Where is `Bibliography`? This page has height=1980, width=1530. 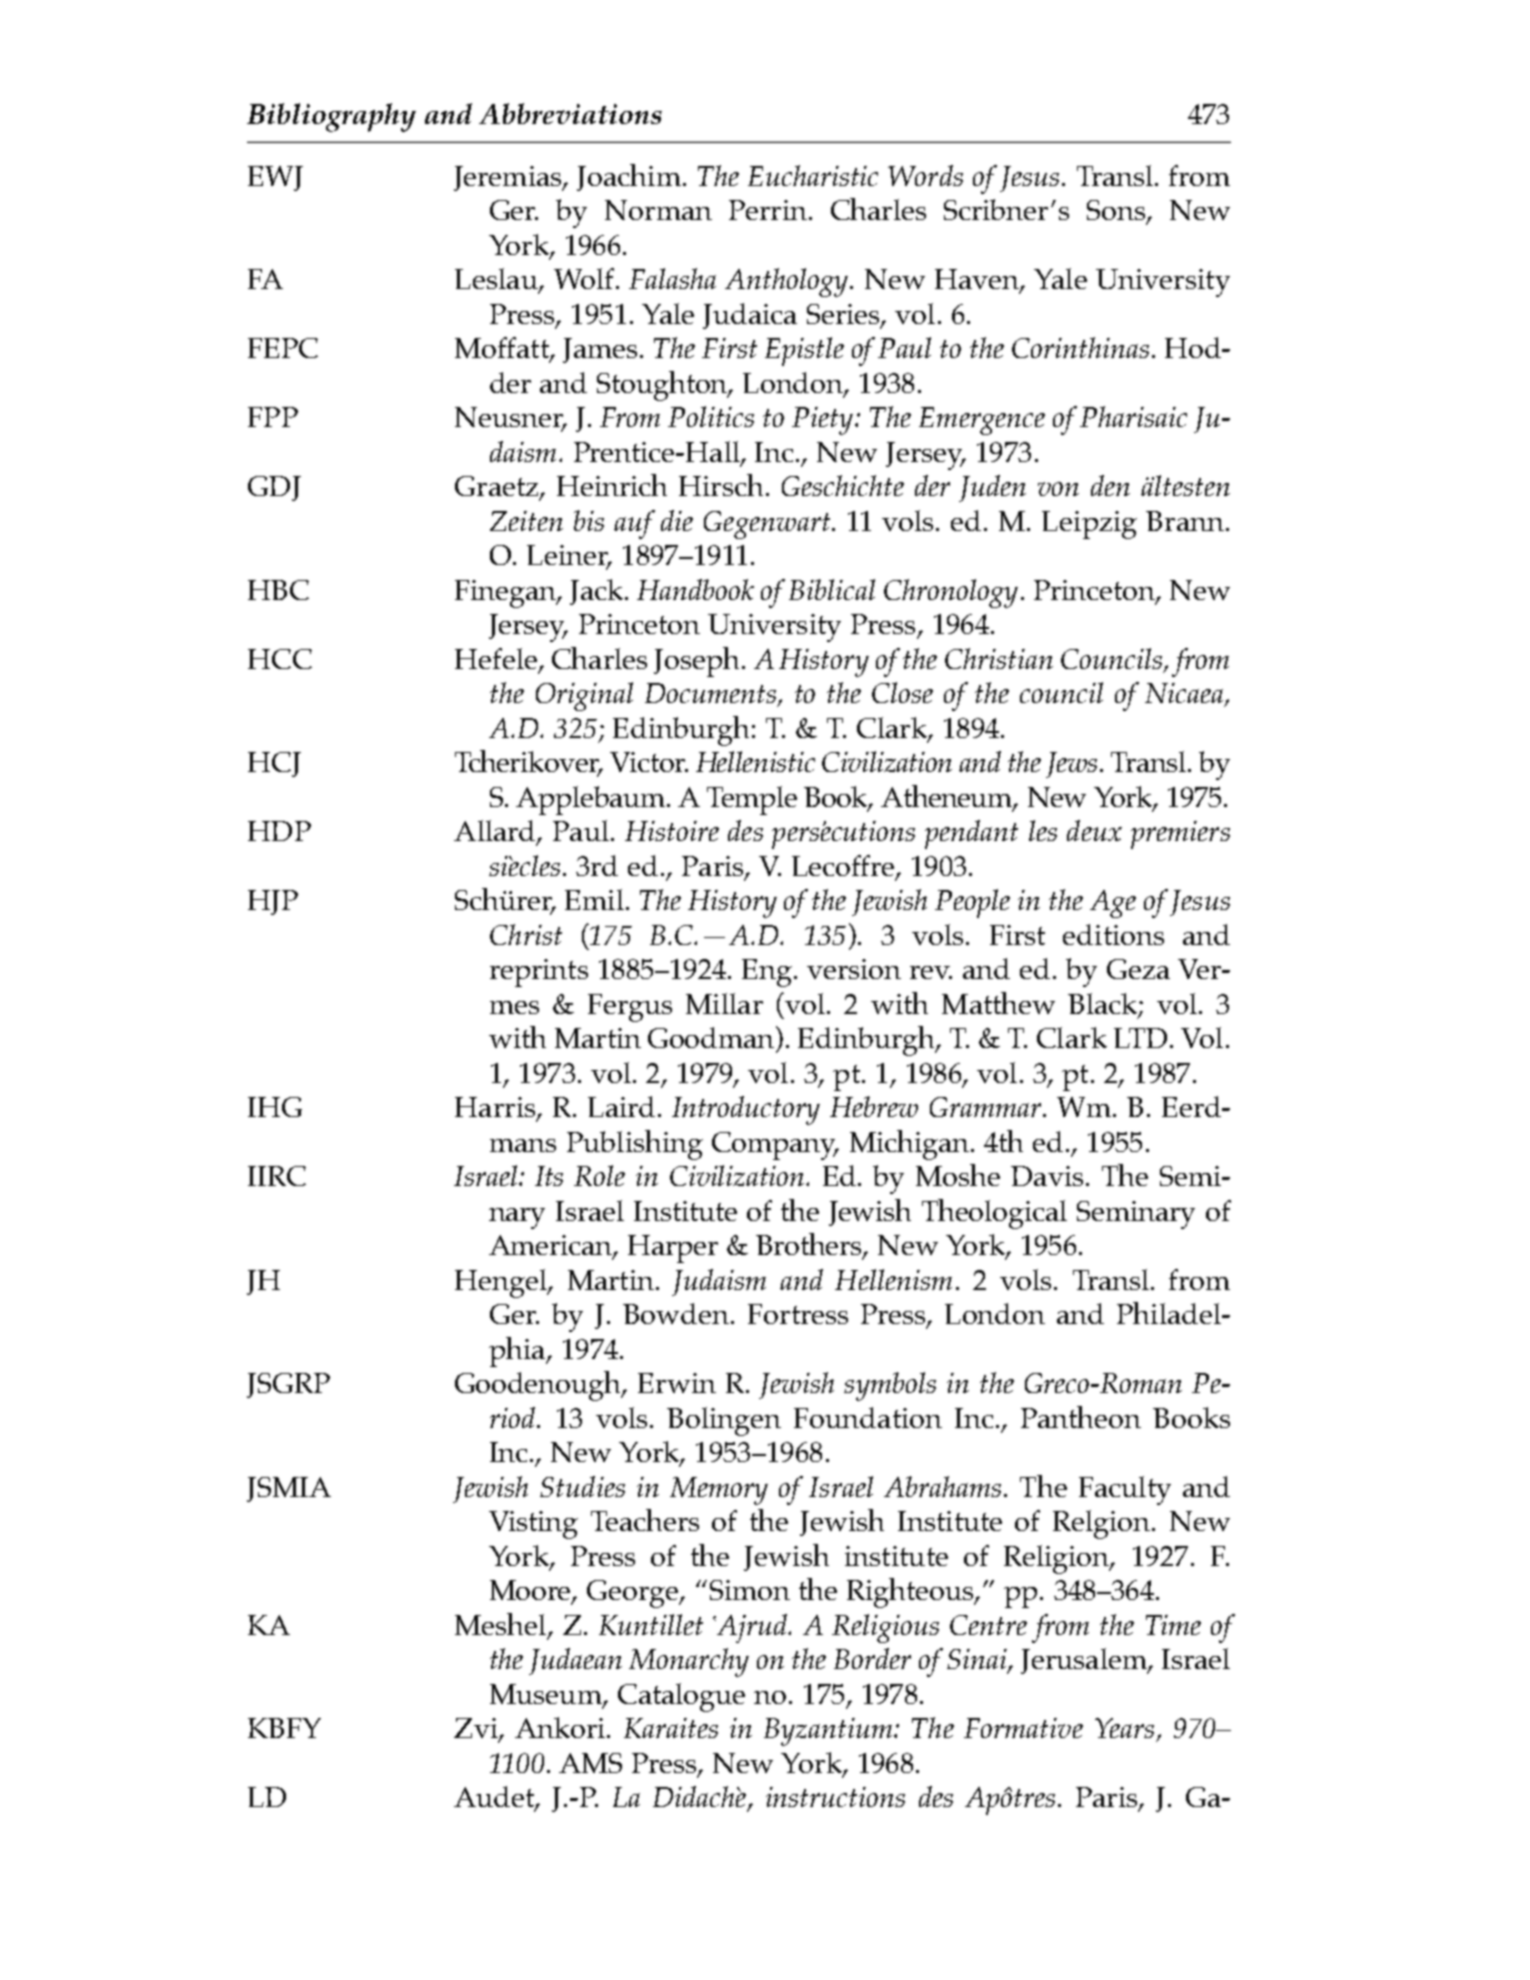 Bibliography is located at coordinates (331, 117).
